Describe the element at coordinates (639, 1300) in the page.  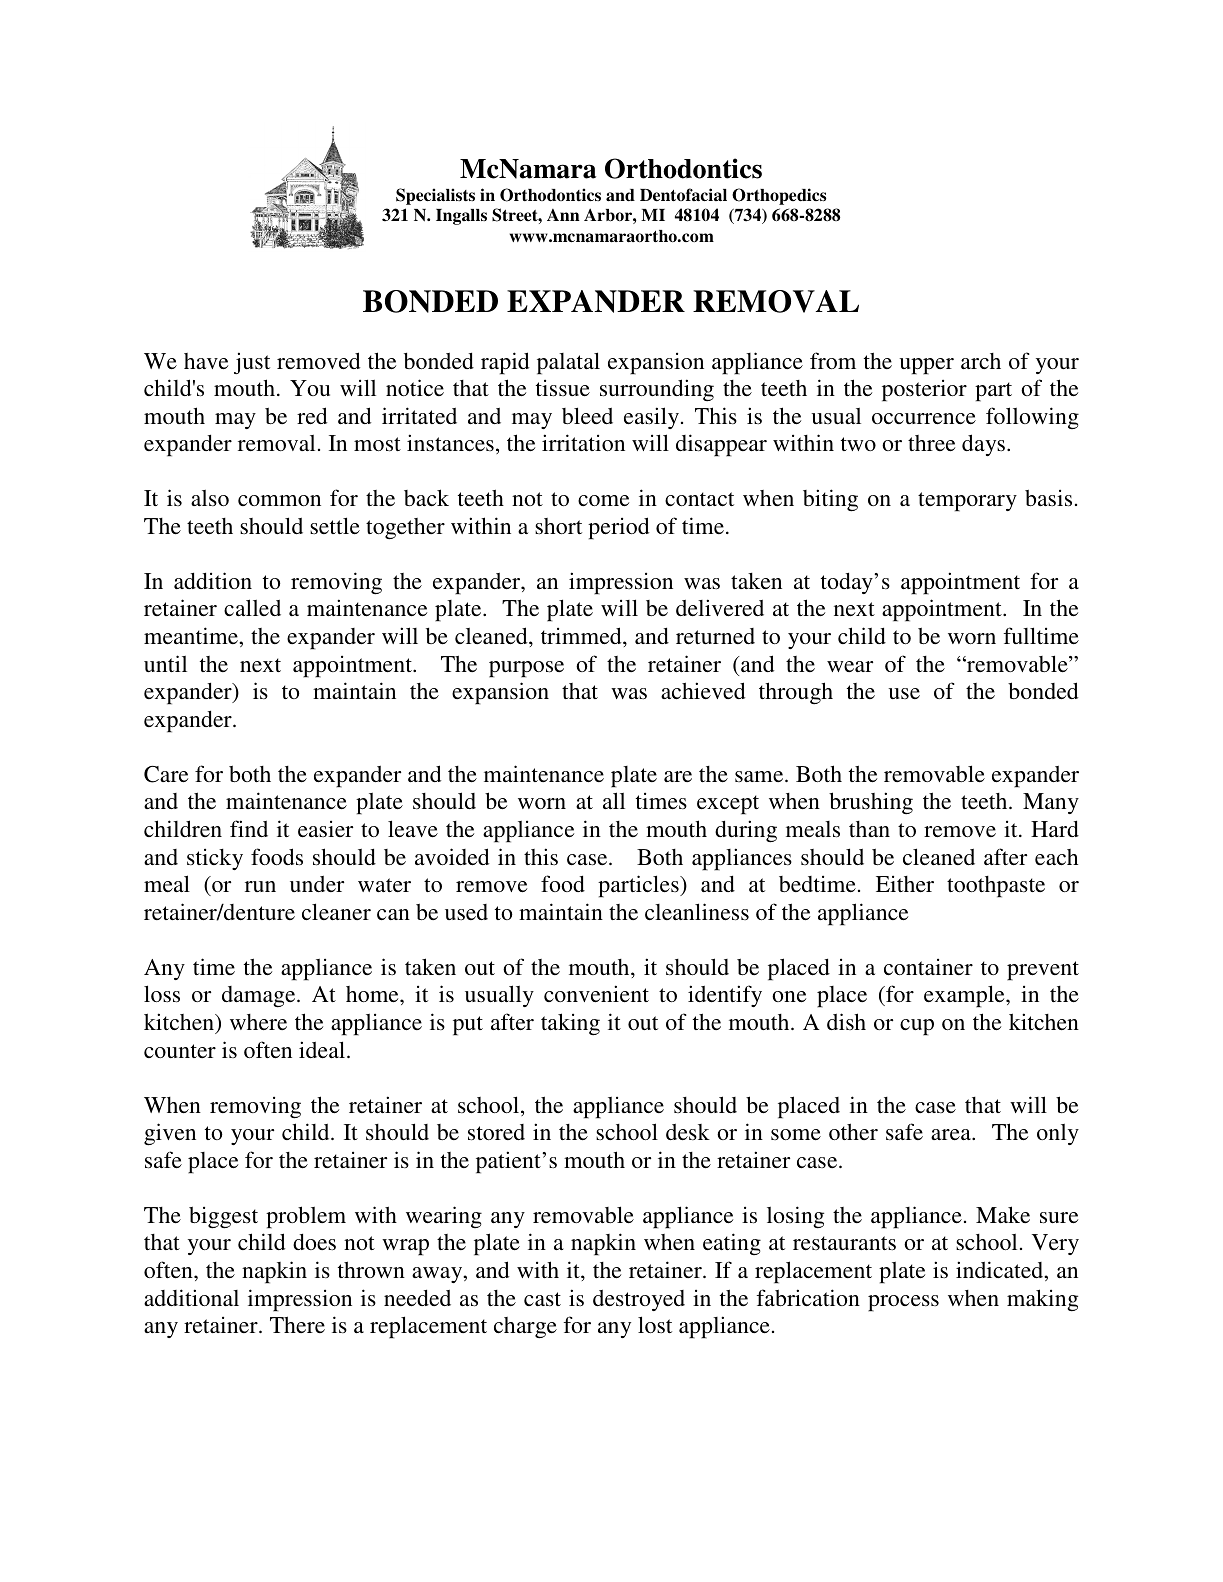
I see `destroyed` at that location.
